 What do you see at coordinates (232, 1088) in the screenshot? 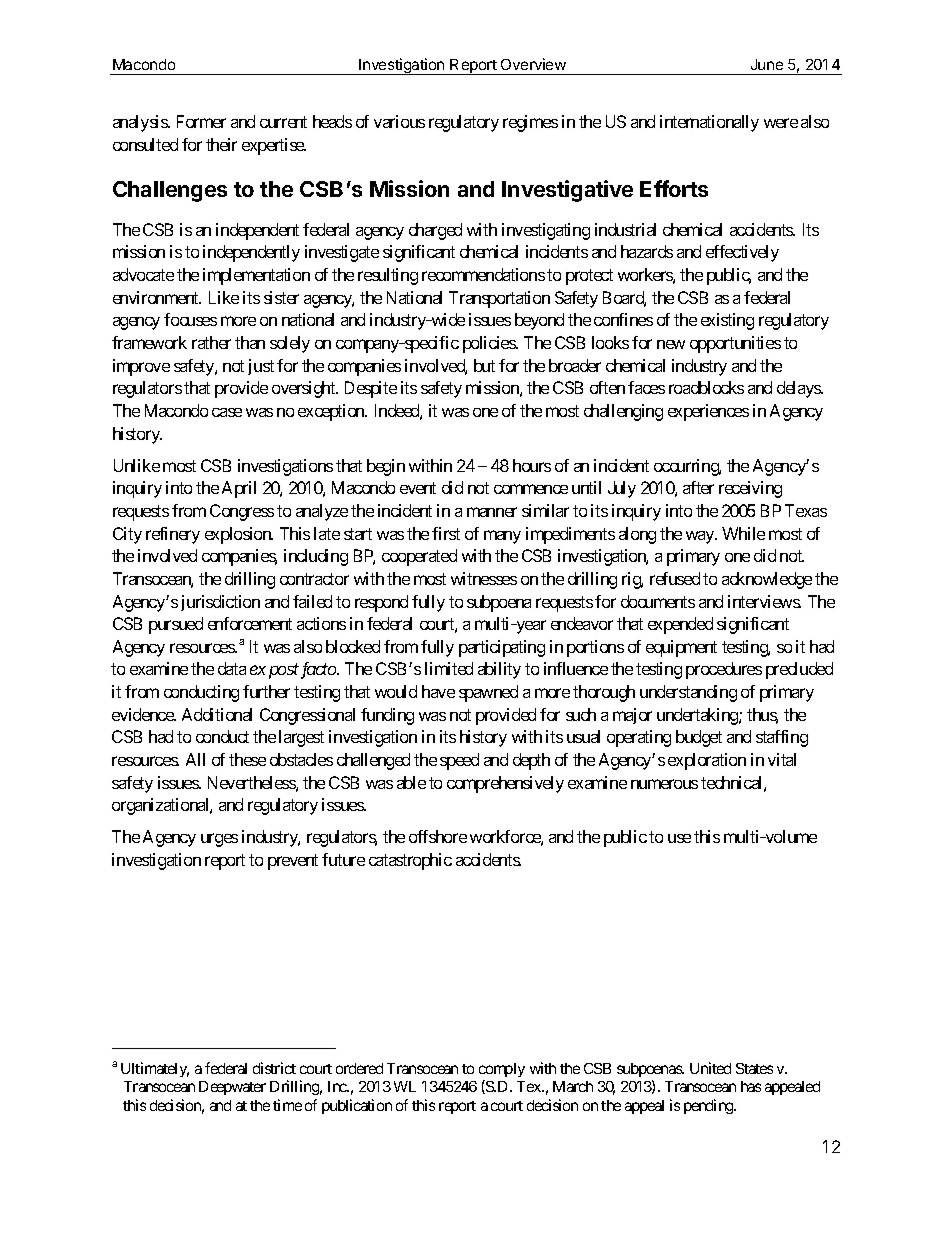
I see `Deepwater` at bounding box center [232, 1088].
